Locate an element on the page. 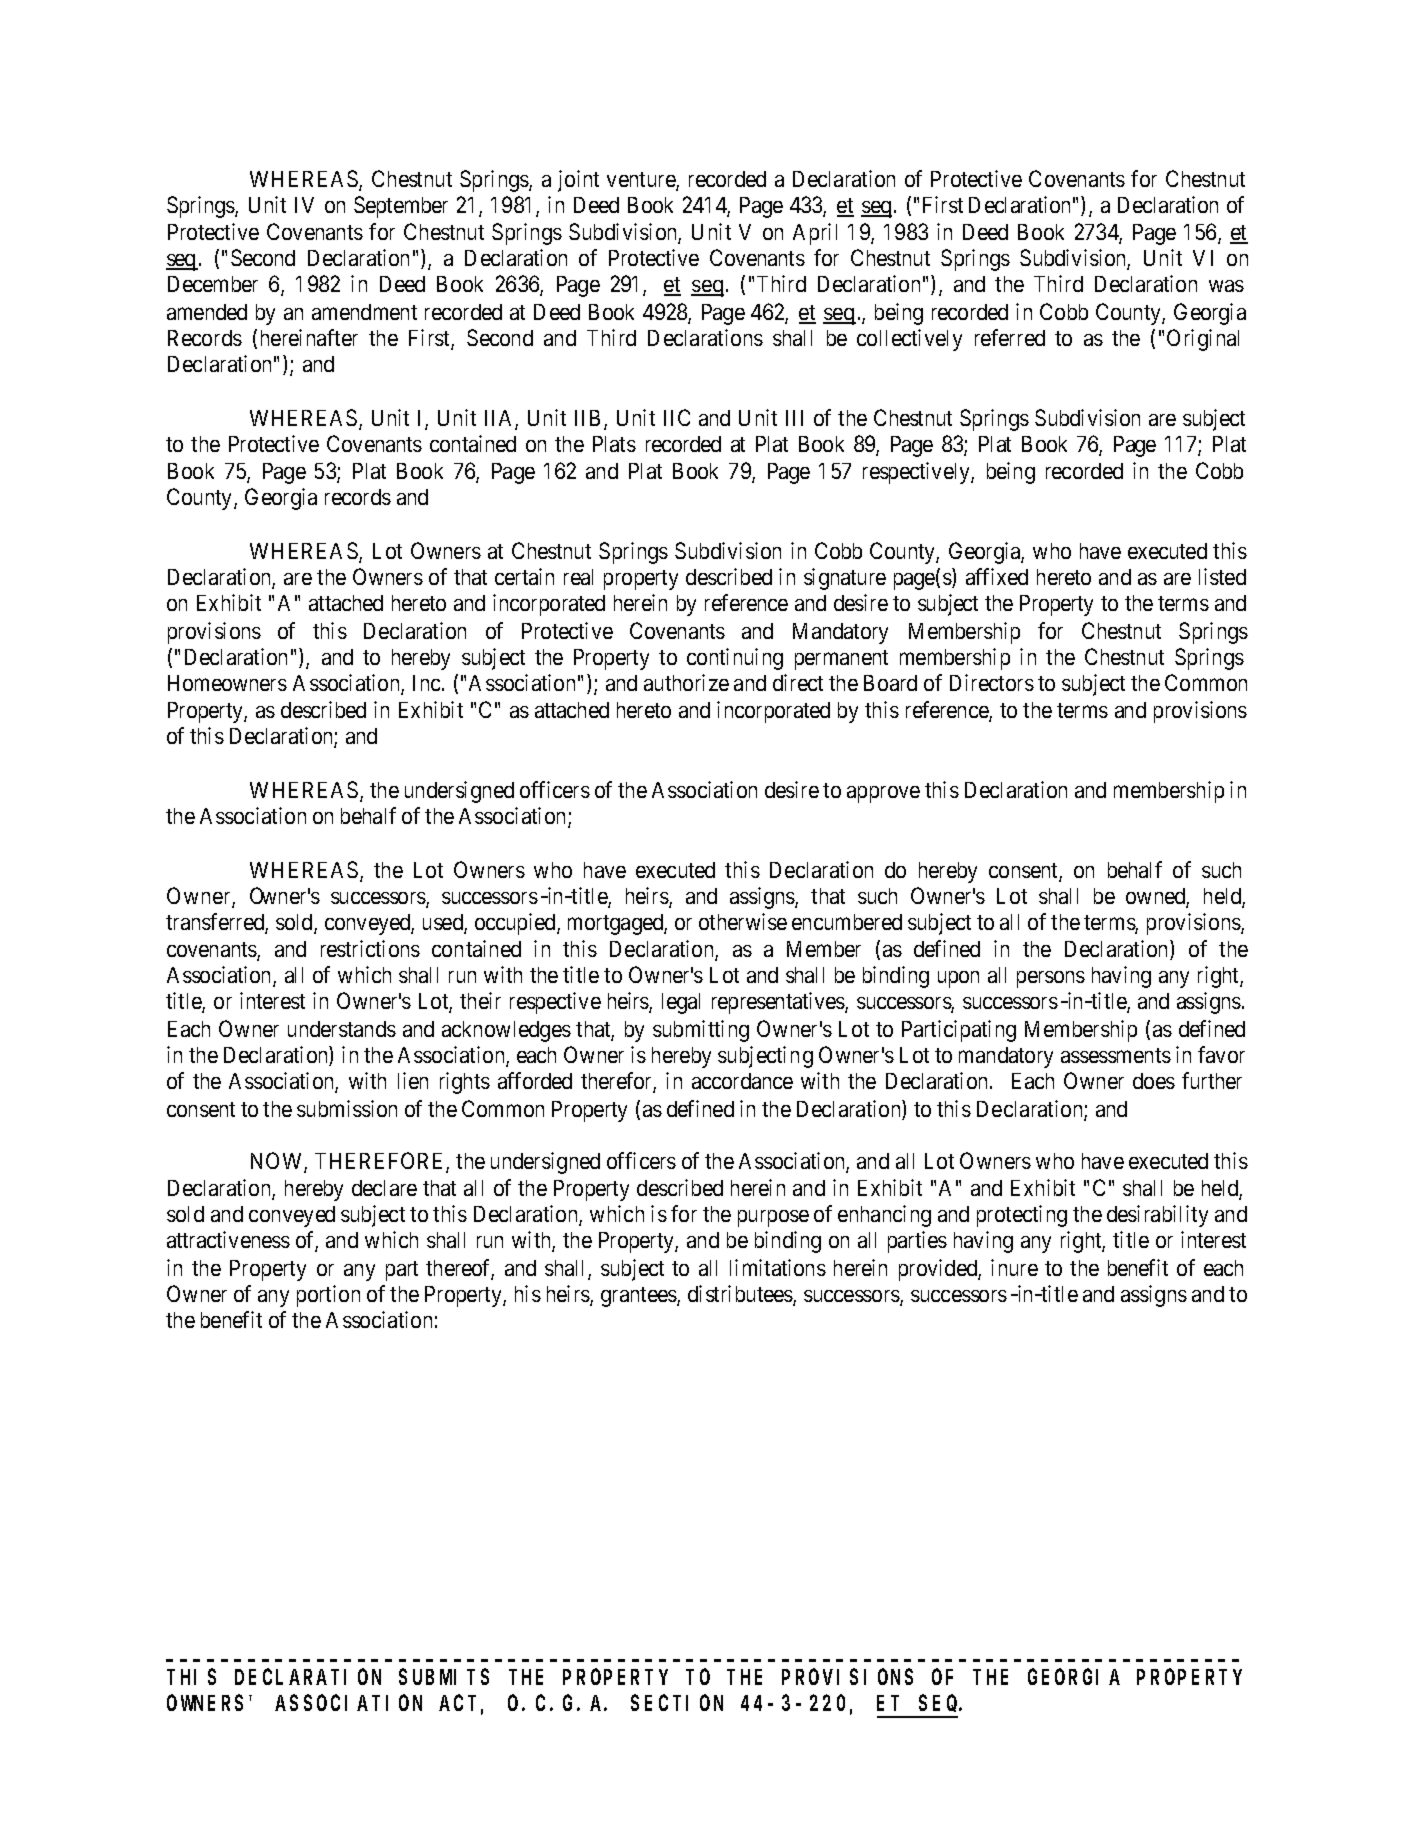 The height and width of the page is (1829, 1414). SUBMITS is located at coordinates (444, 1677).
